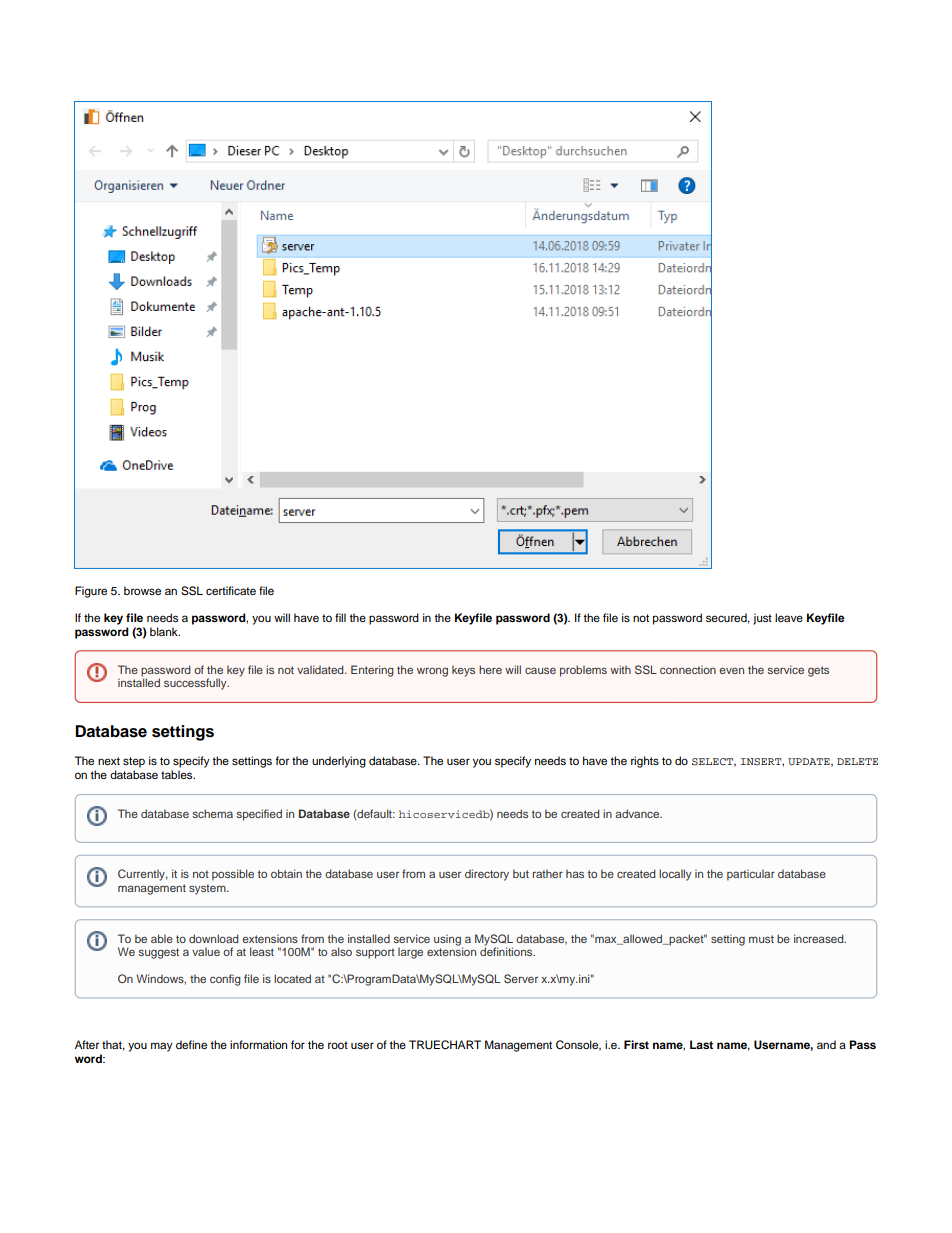  What do you see at coordinates (751, 875) in the document?
I see `particular` at bounding box center [751, 875].
